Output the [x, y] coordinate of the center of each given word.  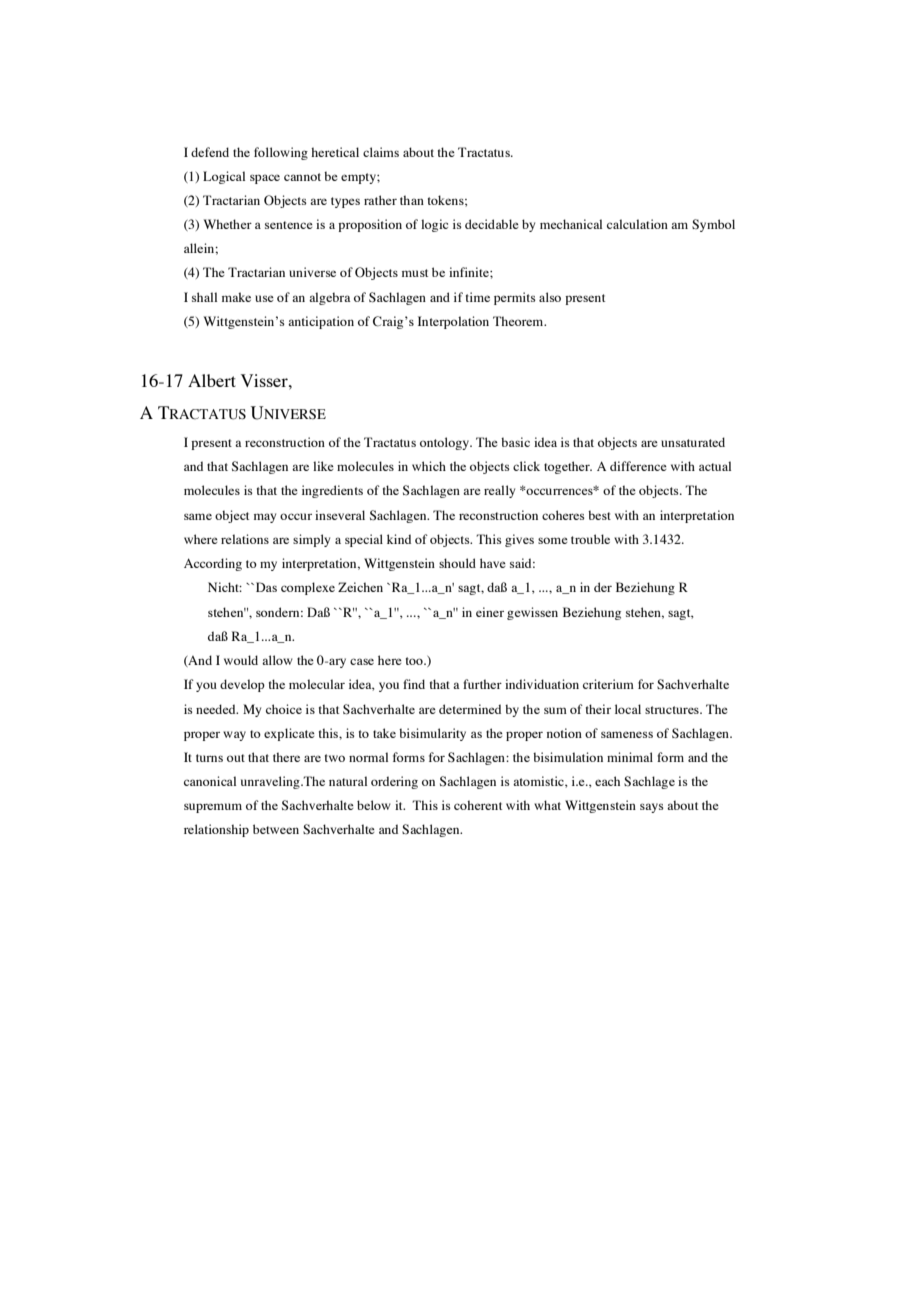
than [412, 200]
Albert [212, 380]
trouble [590, 539]
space [265, 179]
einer [490, 612]
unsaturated [693, 442]
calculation [637, 224]
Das [265, 587]
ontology [446, 443]
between [276, 829]
